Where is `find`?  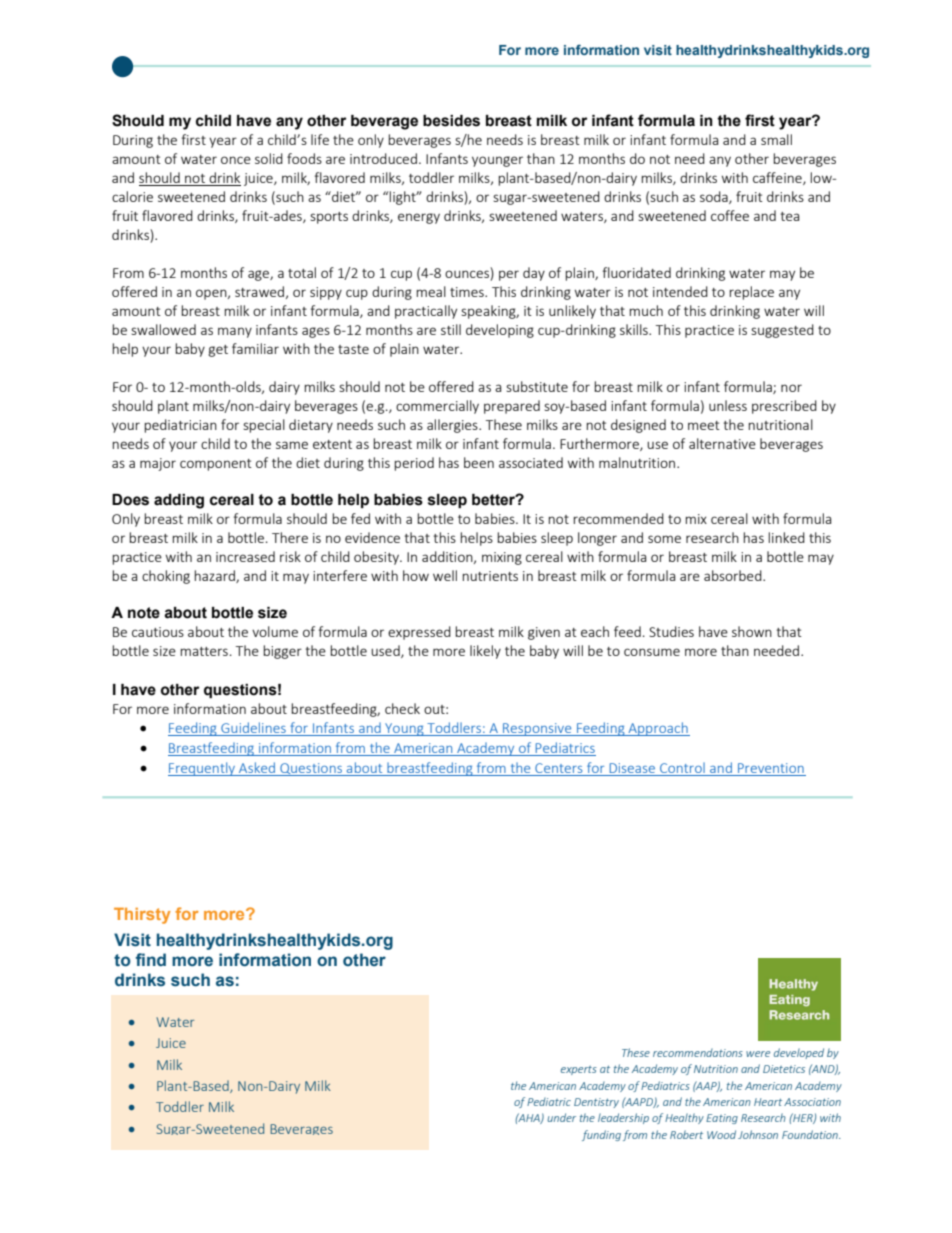
find is located at coordinates (151, 959).
